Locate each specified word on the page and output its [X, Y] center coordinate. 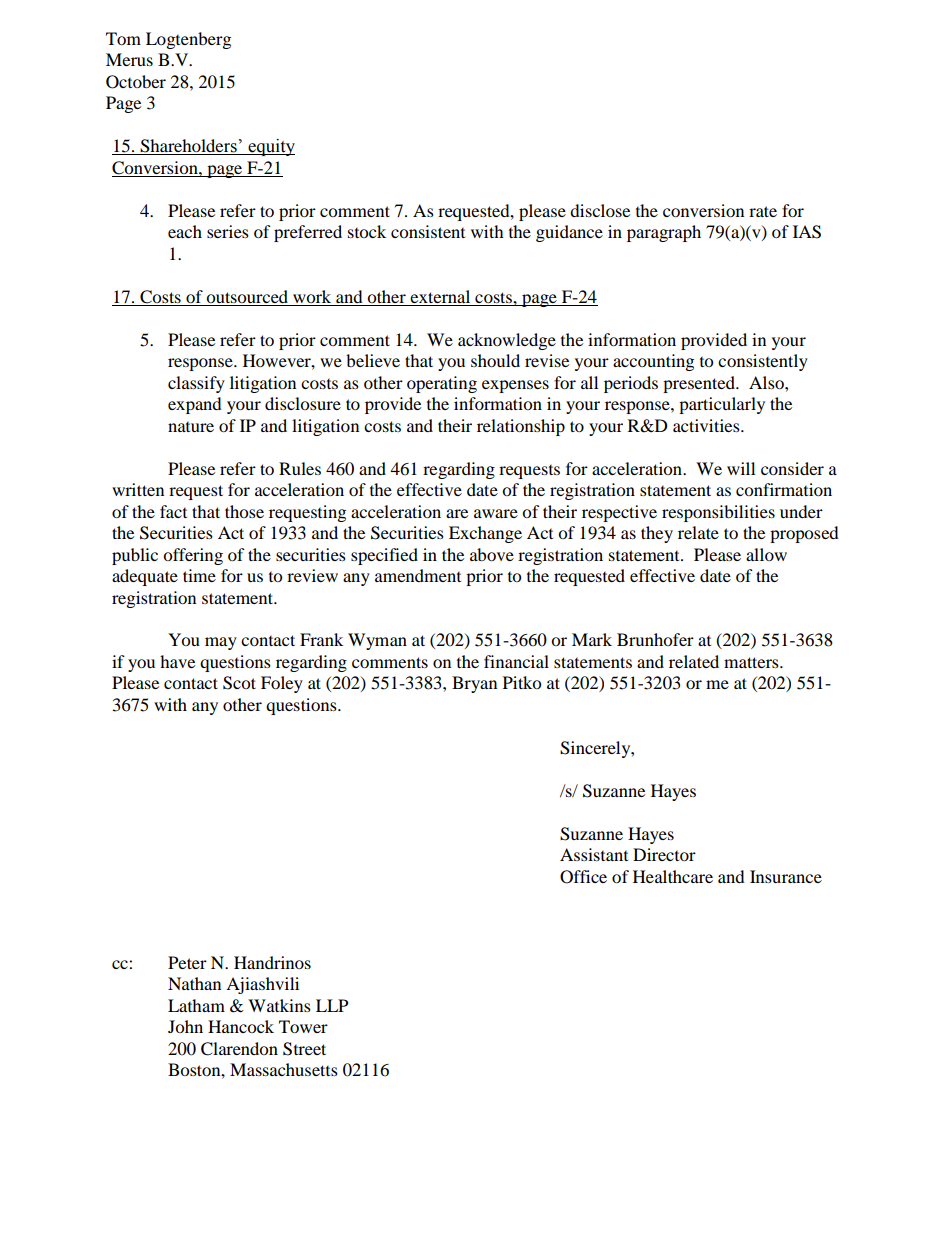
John [185, 1026]
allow [766, 554]
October [136, 82]
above [492, 554]
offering [193, 556]
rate [763, 211]
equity [271, 147]
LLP [332, 1005]
